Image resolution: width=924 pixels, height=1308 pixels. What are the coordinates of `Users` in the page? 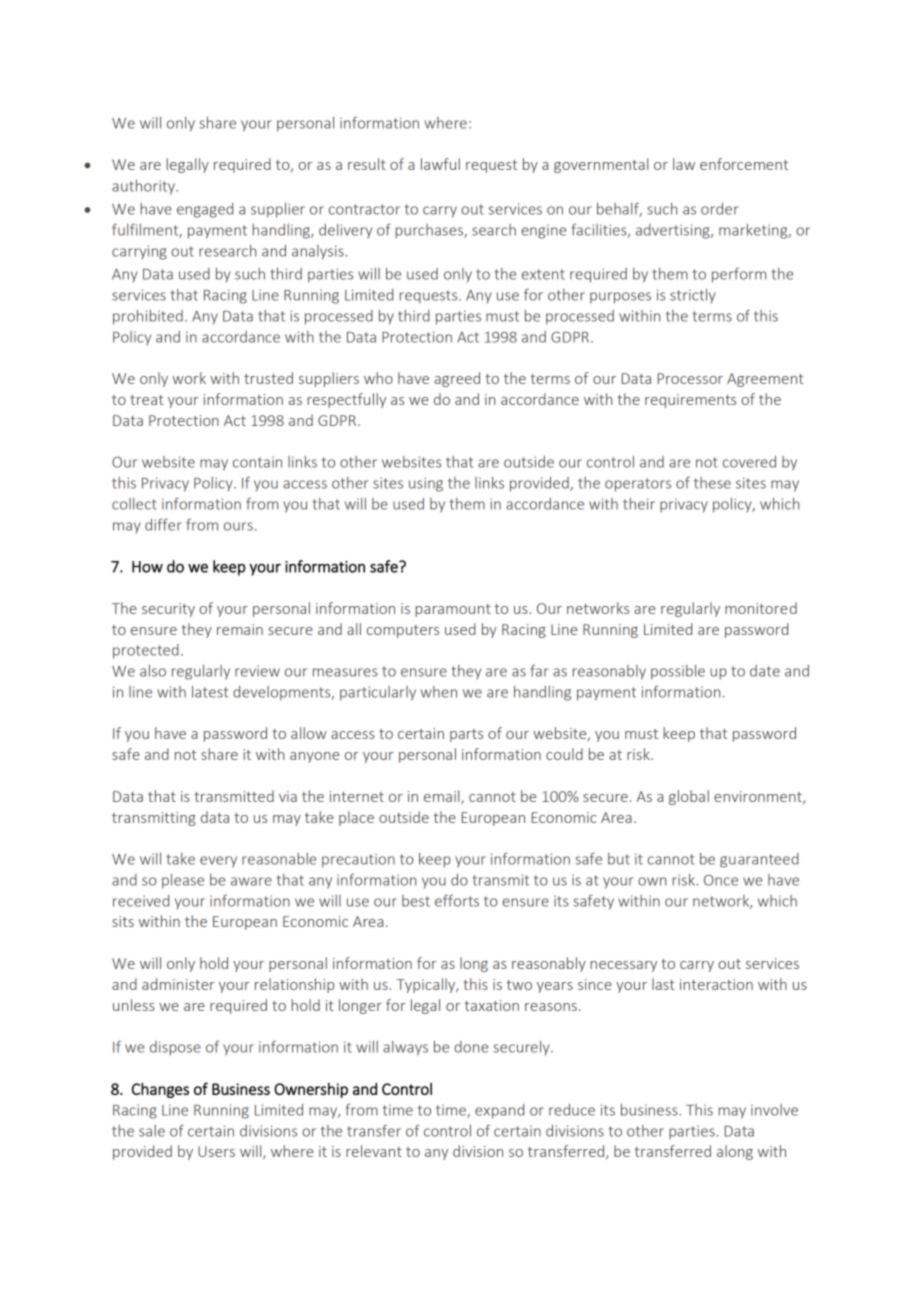 It's located at (216, 1151).
